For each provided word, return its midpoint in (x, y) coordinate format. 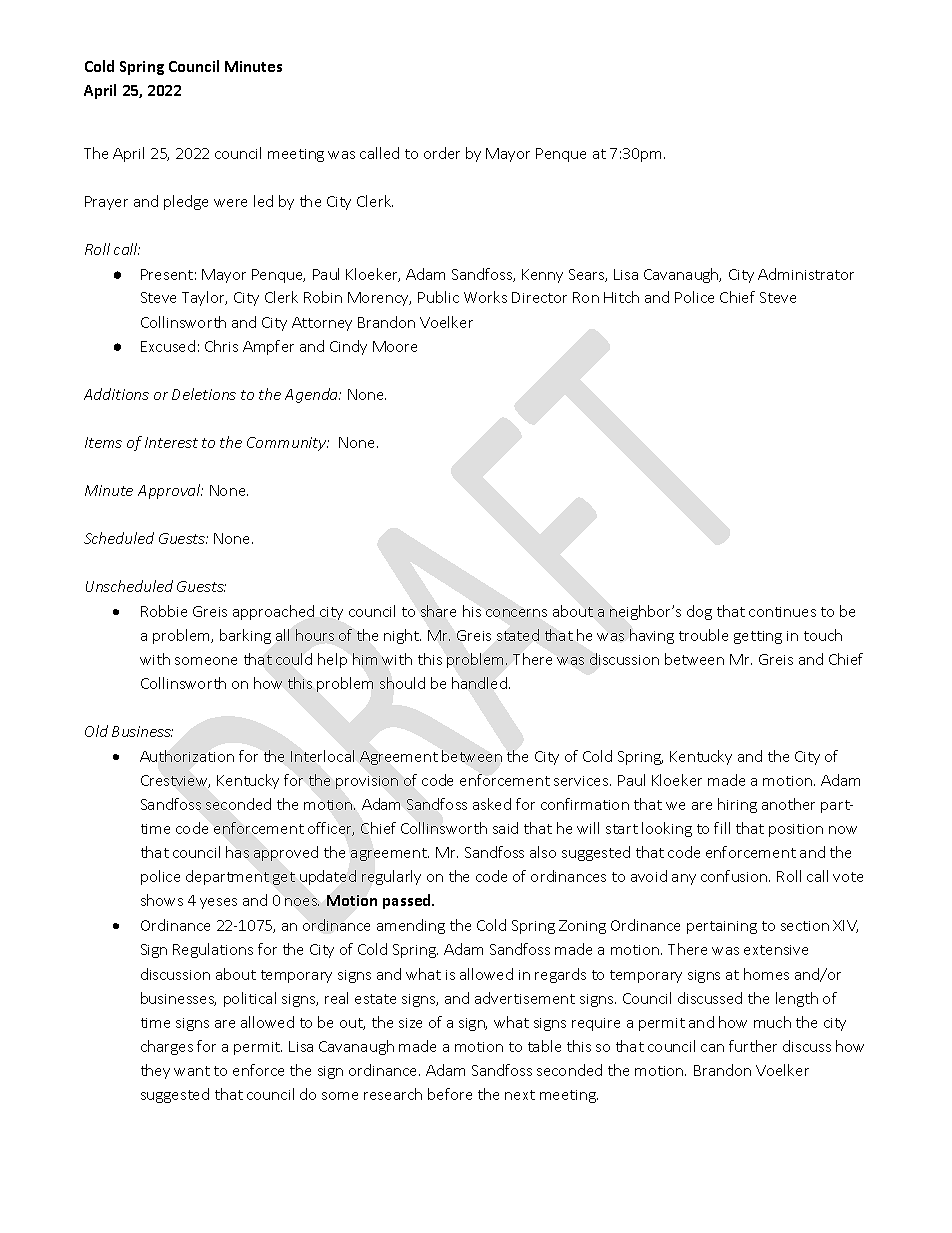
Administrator (806, 274)
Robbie (164, 611)
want (192, 1071)
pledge (186, 202)
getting (758, 637)
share (438, 611)
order (442, 153)
